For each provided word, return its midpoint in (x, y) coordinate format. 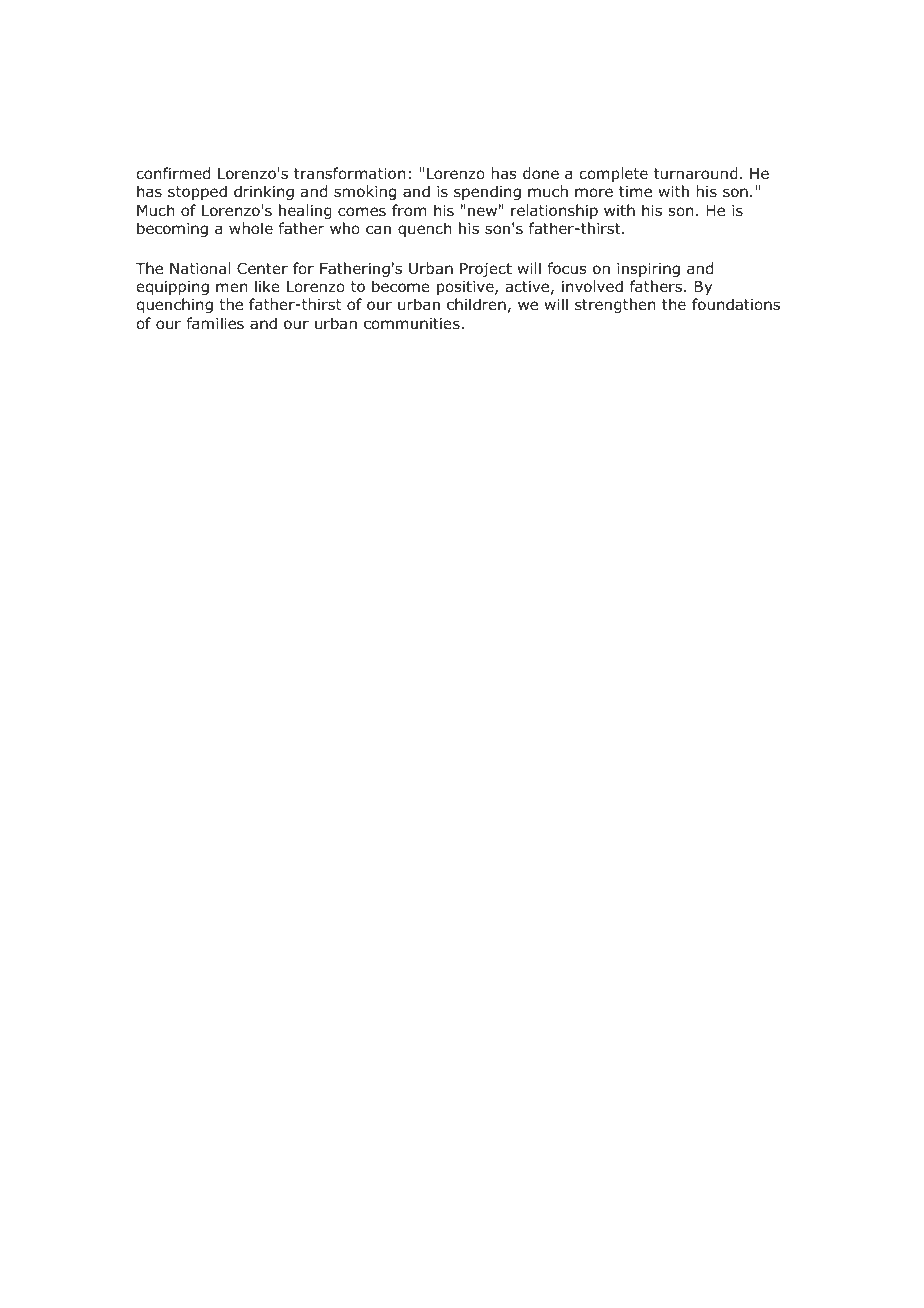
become (401, 286)
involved (592, 286)
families (215, 323)
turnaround (696, 173)
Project (486, 270)
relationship (554, 211)
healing (305, 211)
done (541, 173)
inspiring (648, 270)
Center (262, 268)
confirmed (173, 173)
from (409, 210)
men (232, 287)
